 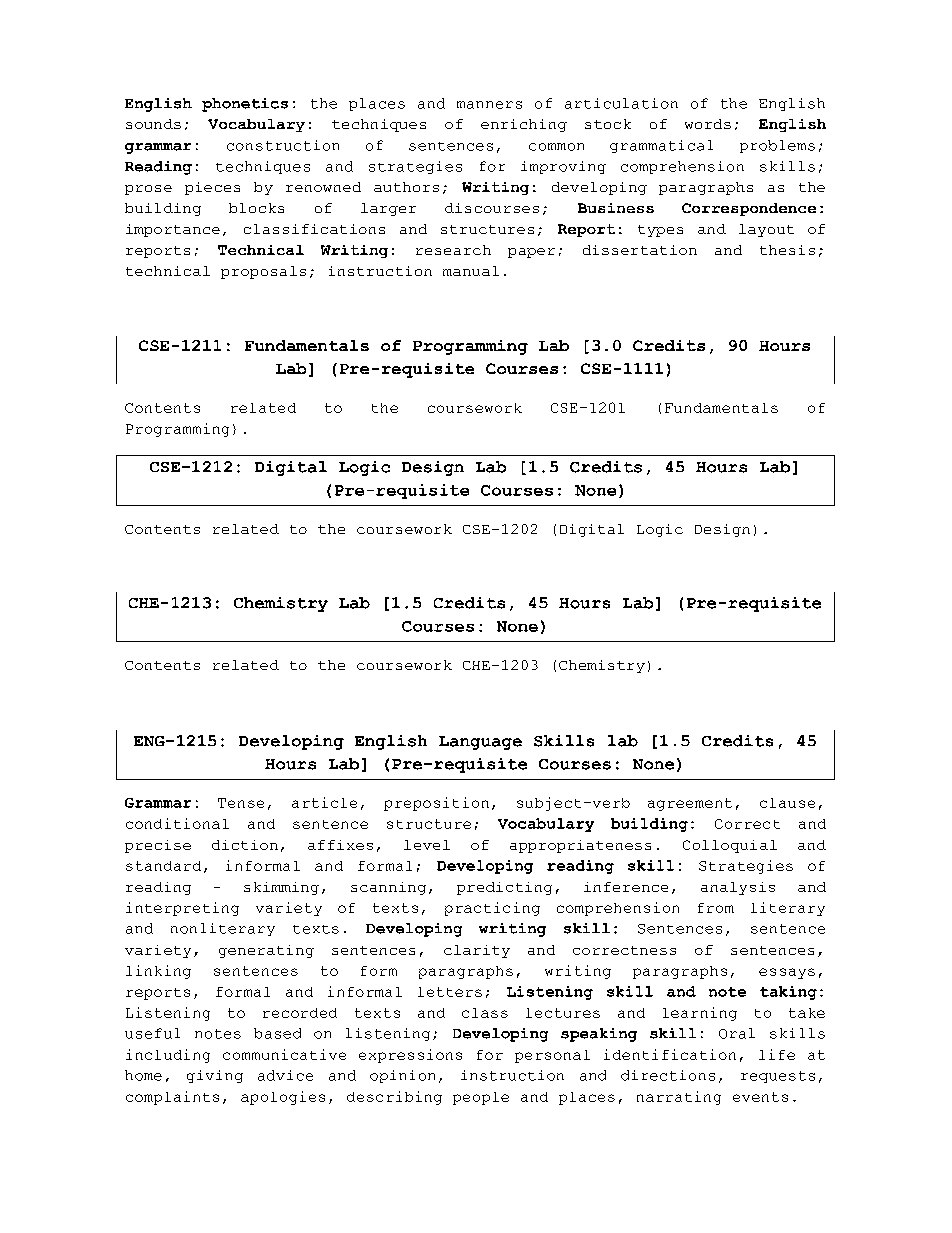 I want to click on analysis, so click(x=738, y=888).
